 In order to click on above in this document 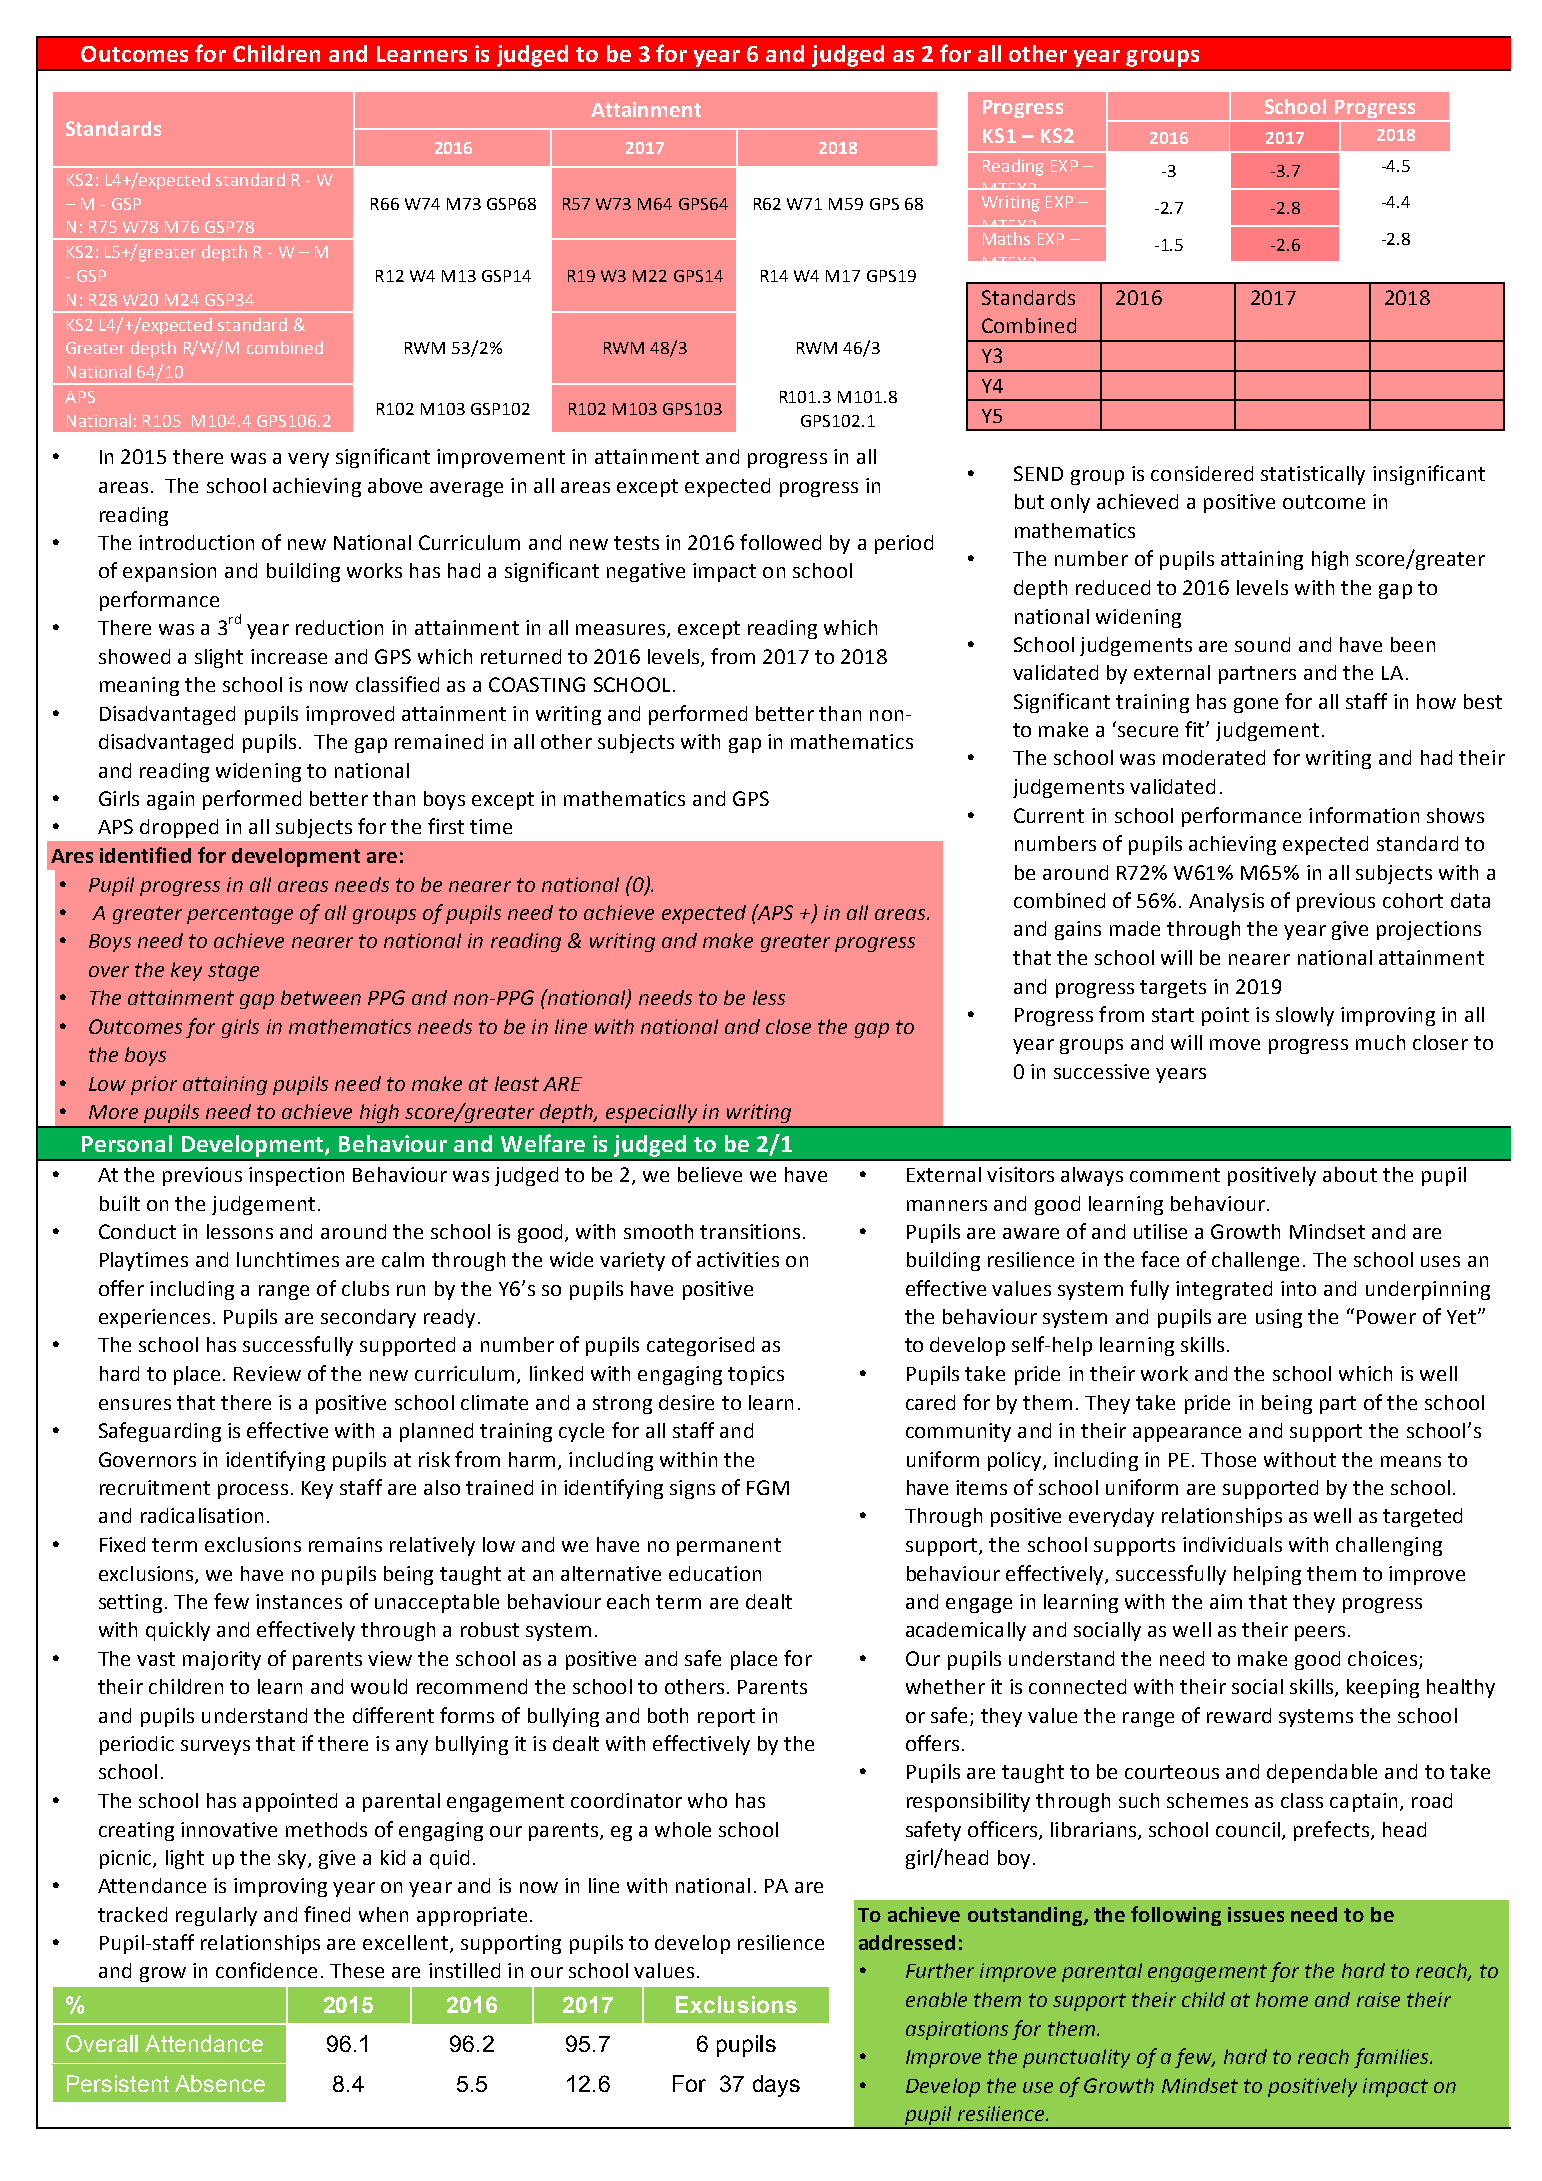, I will do `click(395, 485)`.
